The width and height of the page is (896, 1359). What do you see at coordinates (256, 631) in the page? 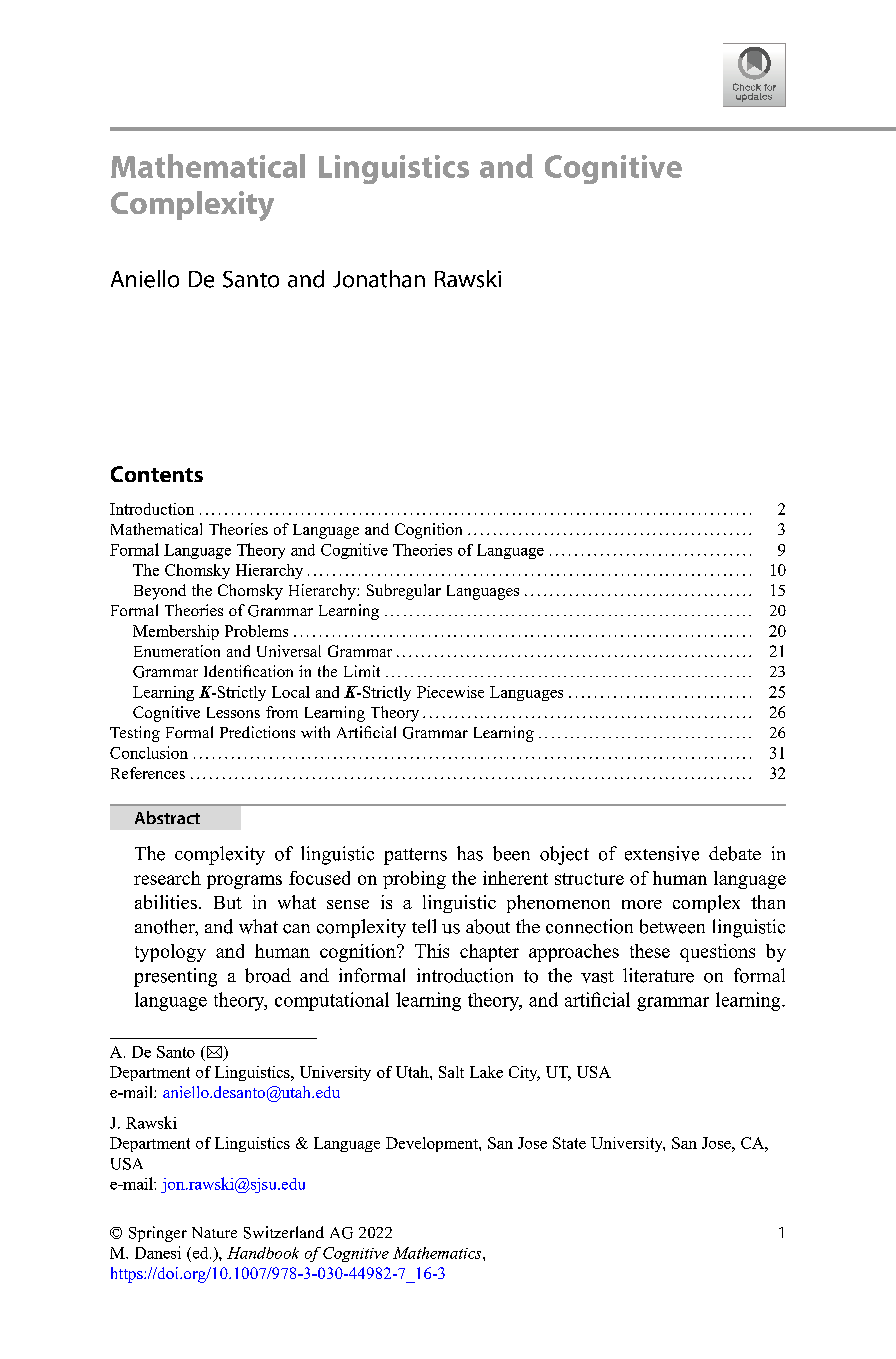
I see `Problems` at bounding box center [256, 631].
